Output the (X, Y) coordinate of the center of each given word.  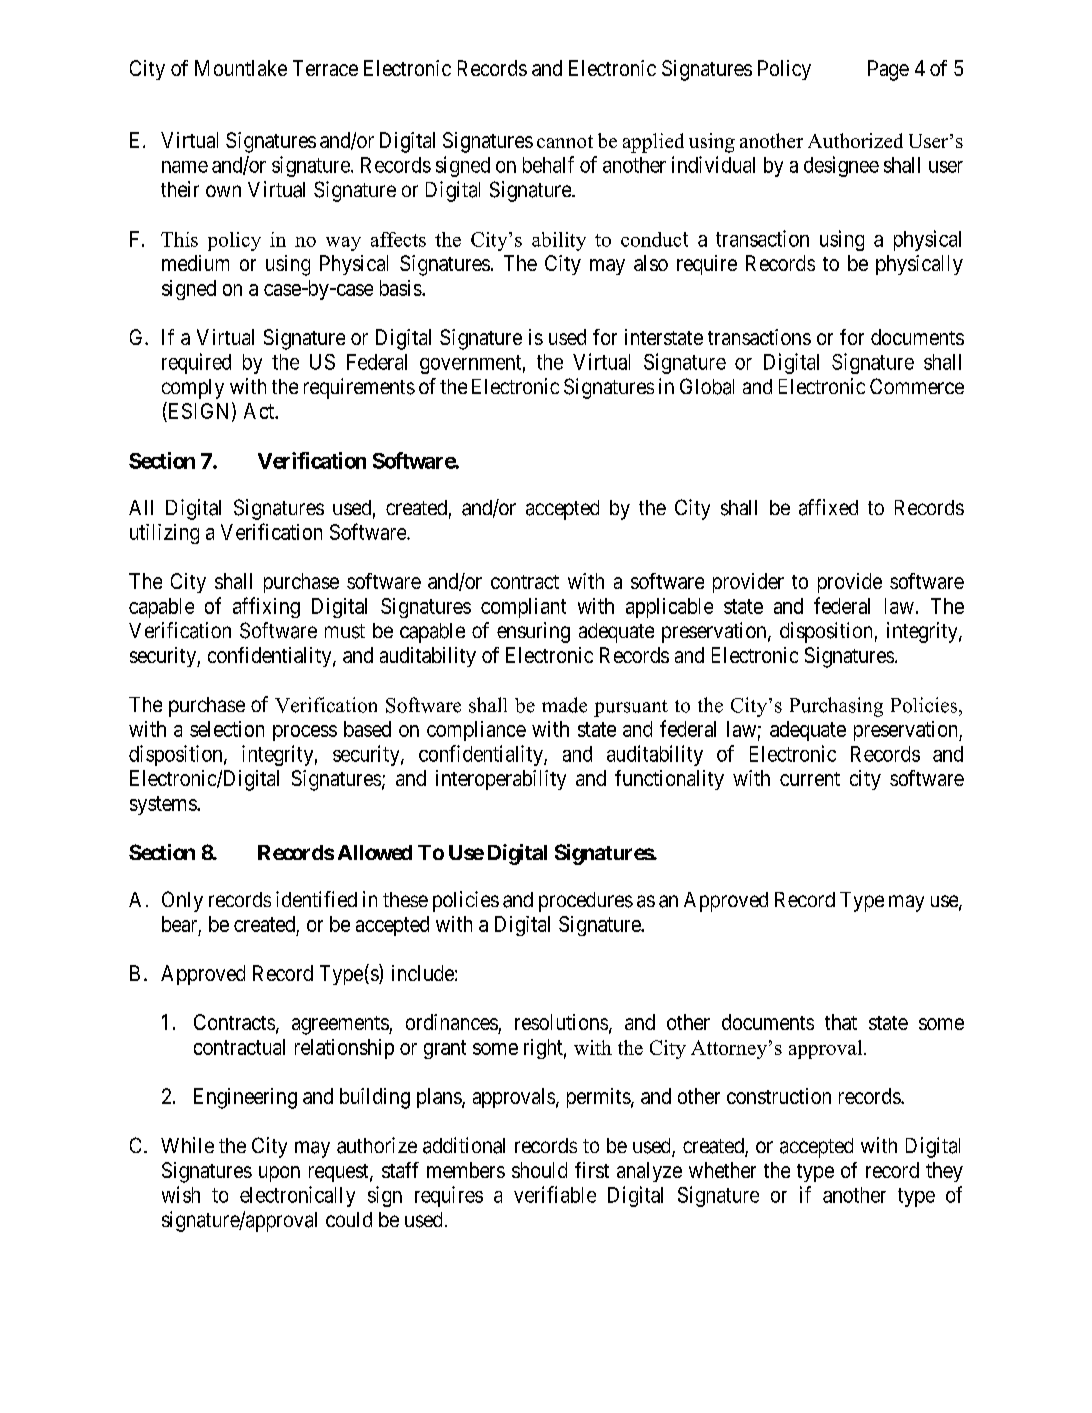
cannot (565, 141)
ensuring (533, 632)
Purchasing (836, 707)
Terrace (325, 68)
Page (888, 70)
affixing (266, 607)
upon (279, 1174)
